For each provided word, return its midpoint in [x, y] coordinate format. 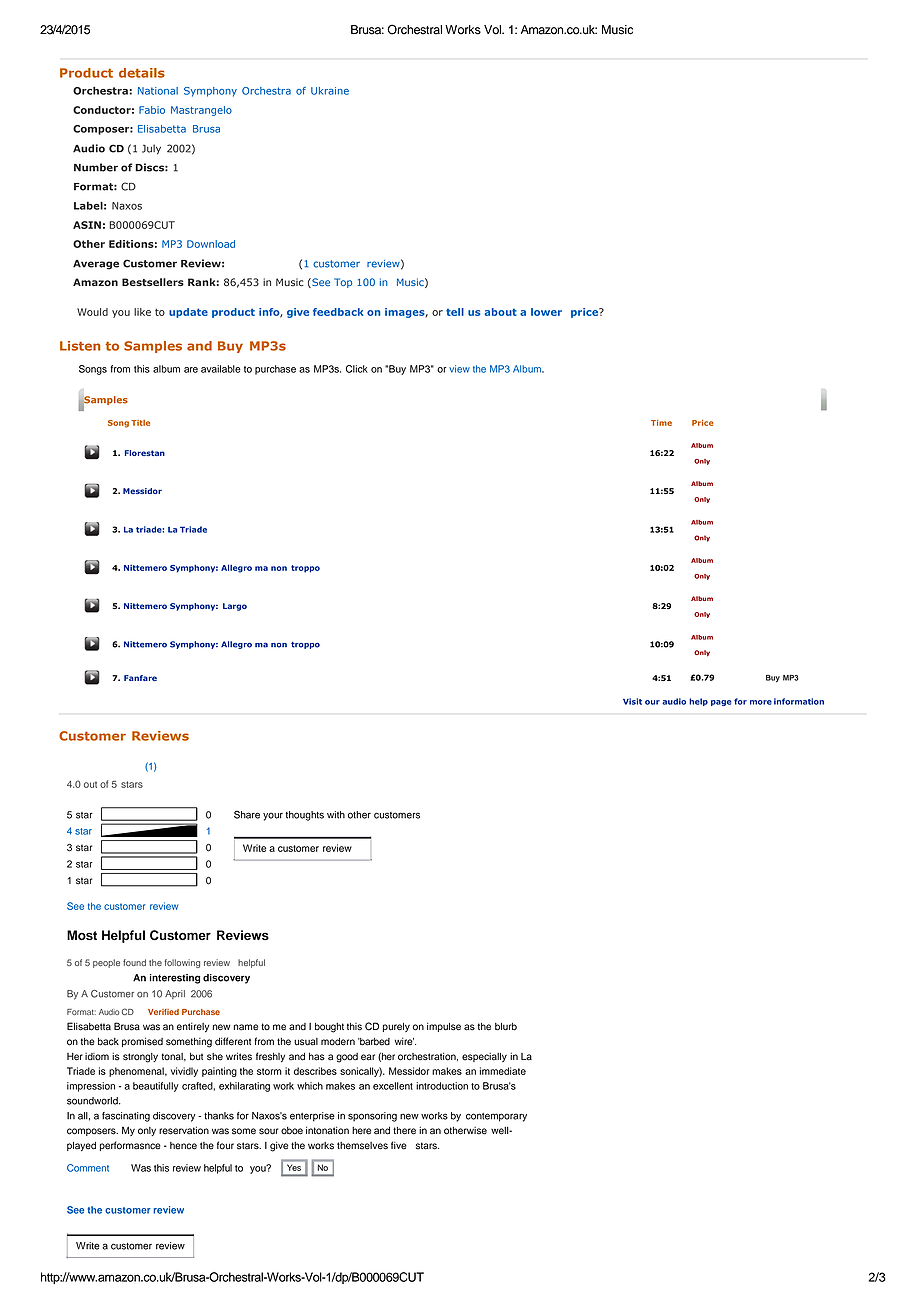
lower [546, 312]
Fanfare [140, 678]
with [336, 815]
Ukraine [330, 91]
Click [357, 369]
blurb [506, 1027]
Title [140, 423]
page [721, 703]
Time [661, 423]
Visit [632, 701]
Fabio [152, 110]
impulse [444, 1027]
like [142, 312]
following [182, 963]
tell [455, 312]
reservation [184, 1130]
